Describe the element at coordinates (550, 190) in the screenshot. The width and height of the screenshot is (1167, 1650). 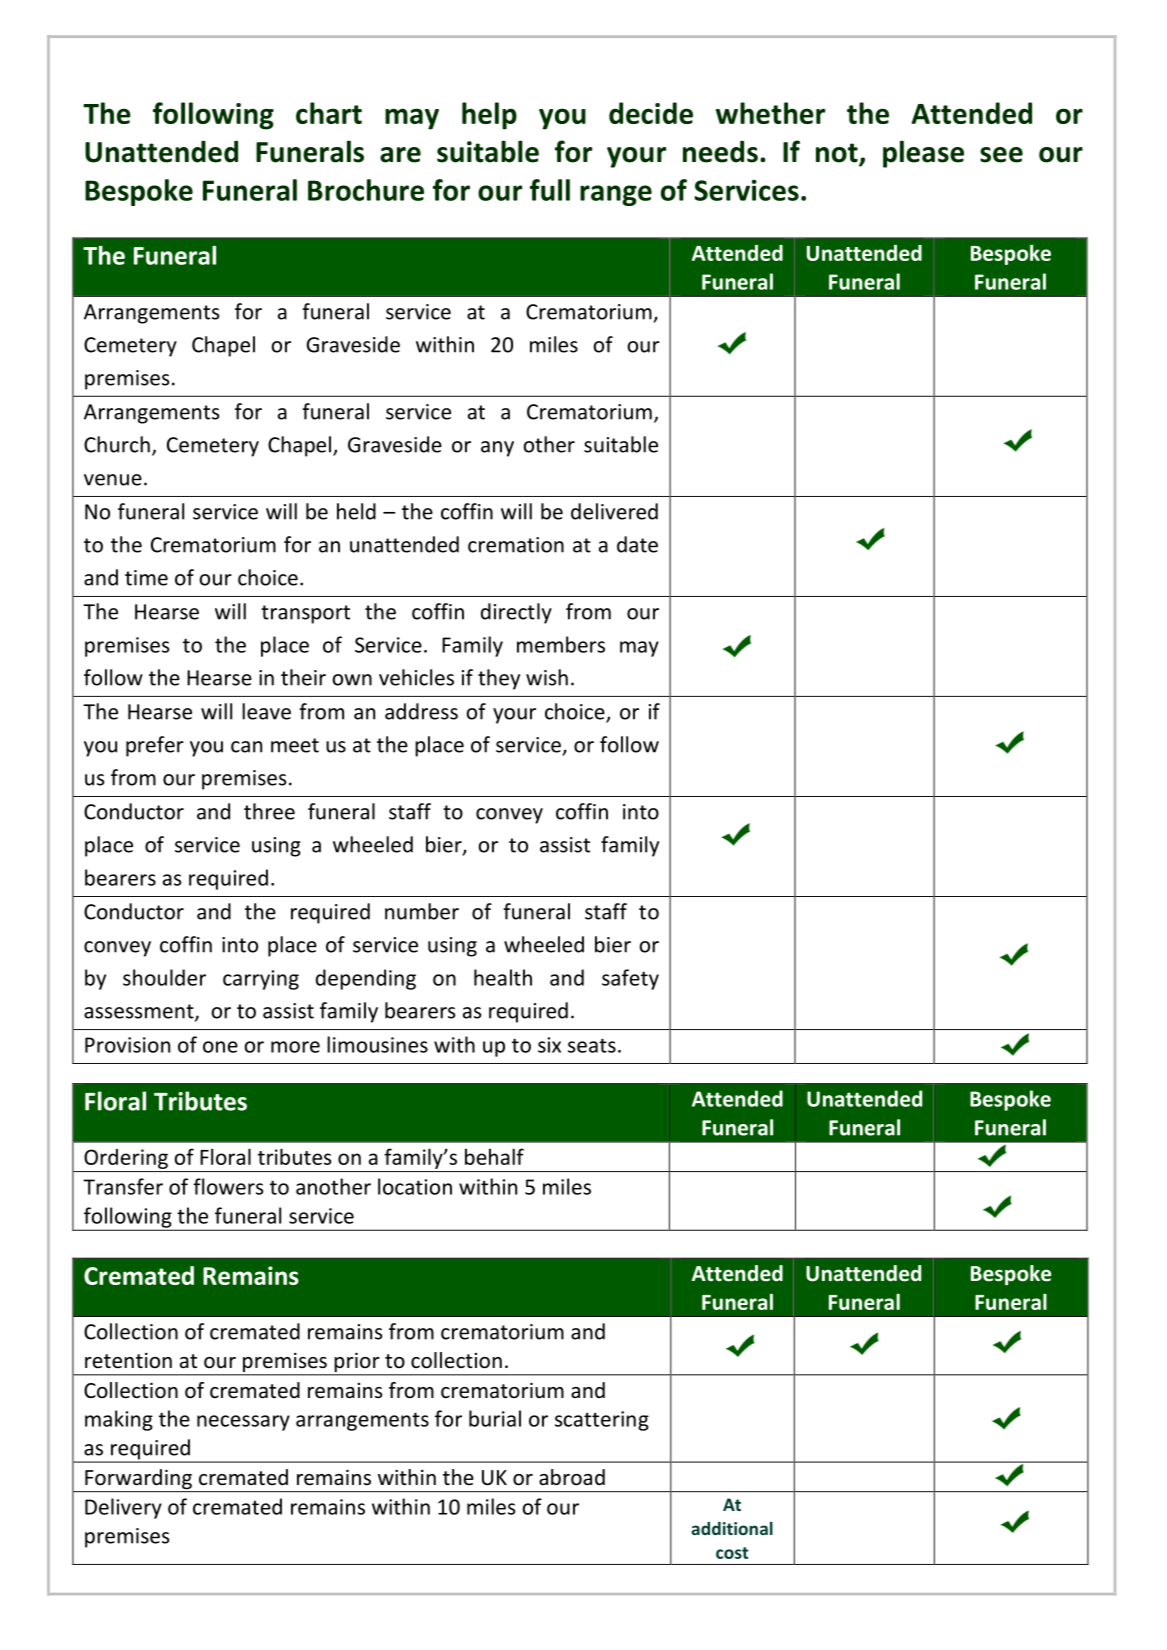
I see `full` at that location.
